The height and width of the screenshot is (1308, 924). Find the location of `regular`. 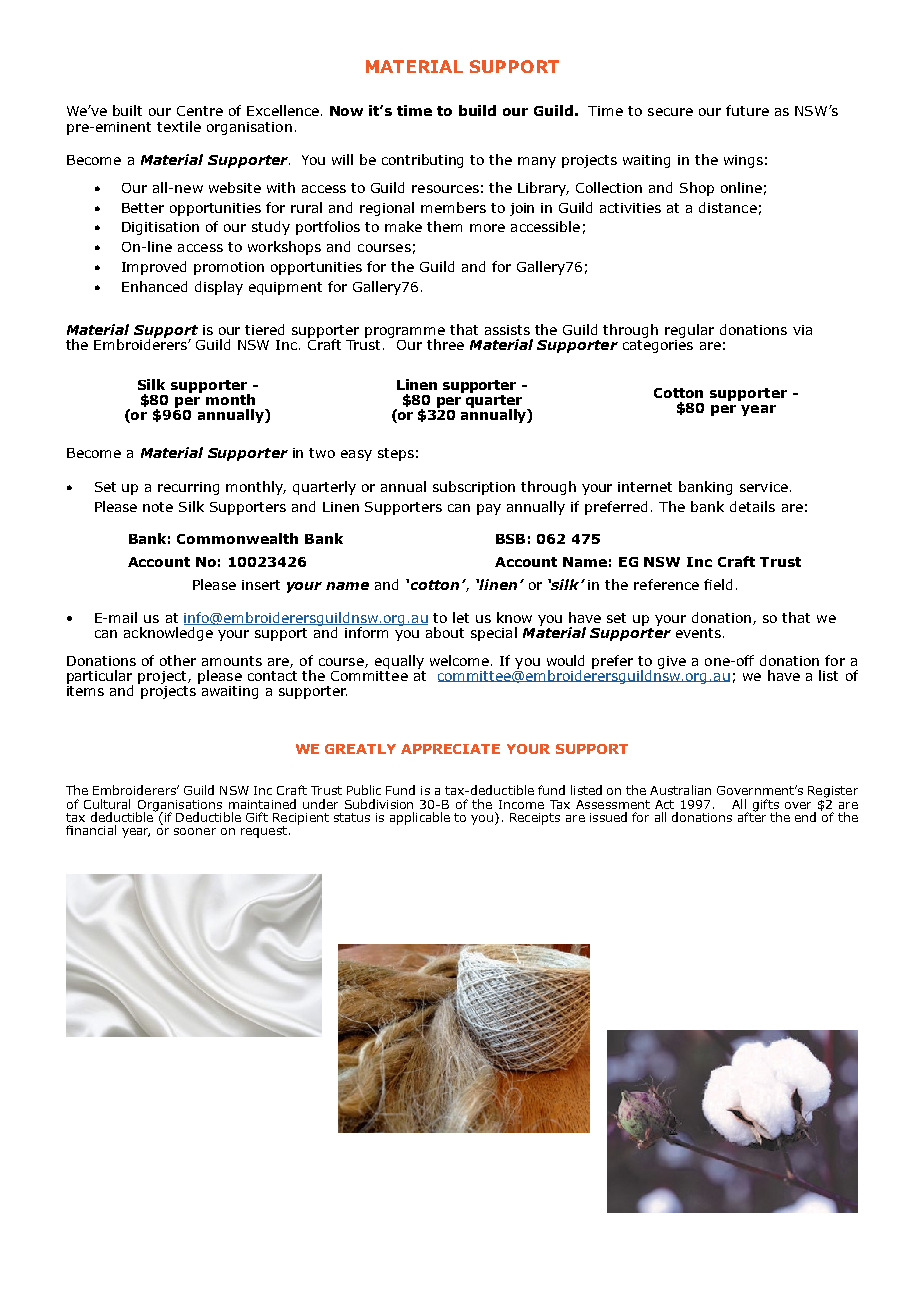

regular is located at coordinates (689, 331).
